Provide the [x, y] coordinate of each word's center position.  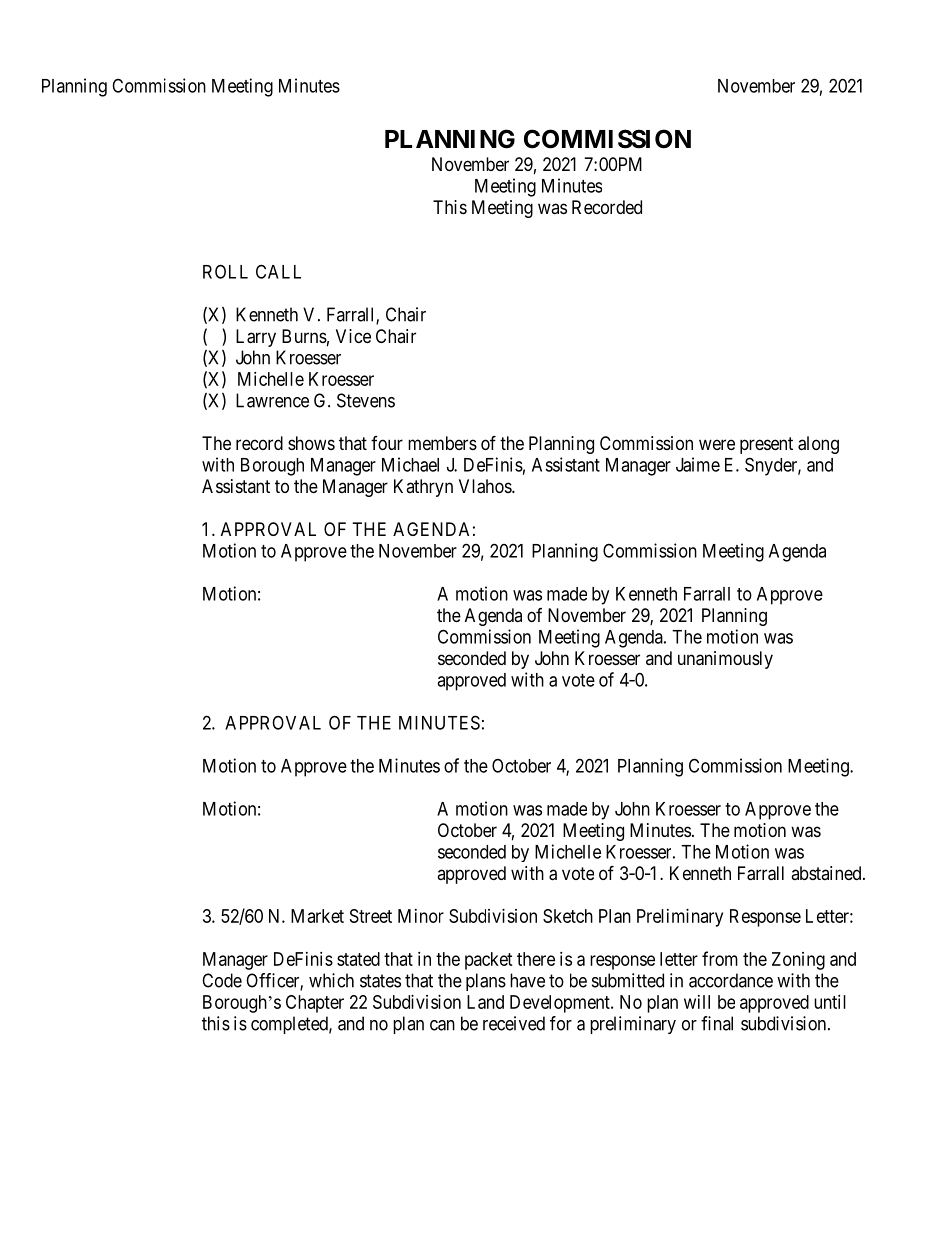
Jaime [698, 464]
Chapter [315, 1004]
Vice [353, 336]
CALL [278, 271]
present [766, 445]
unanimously [725, 660]
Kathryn [423, 488]
